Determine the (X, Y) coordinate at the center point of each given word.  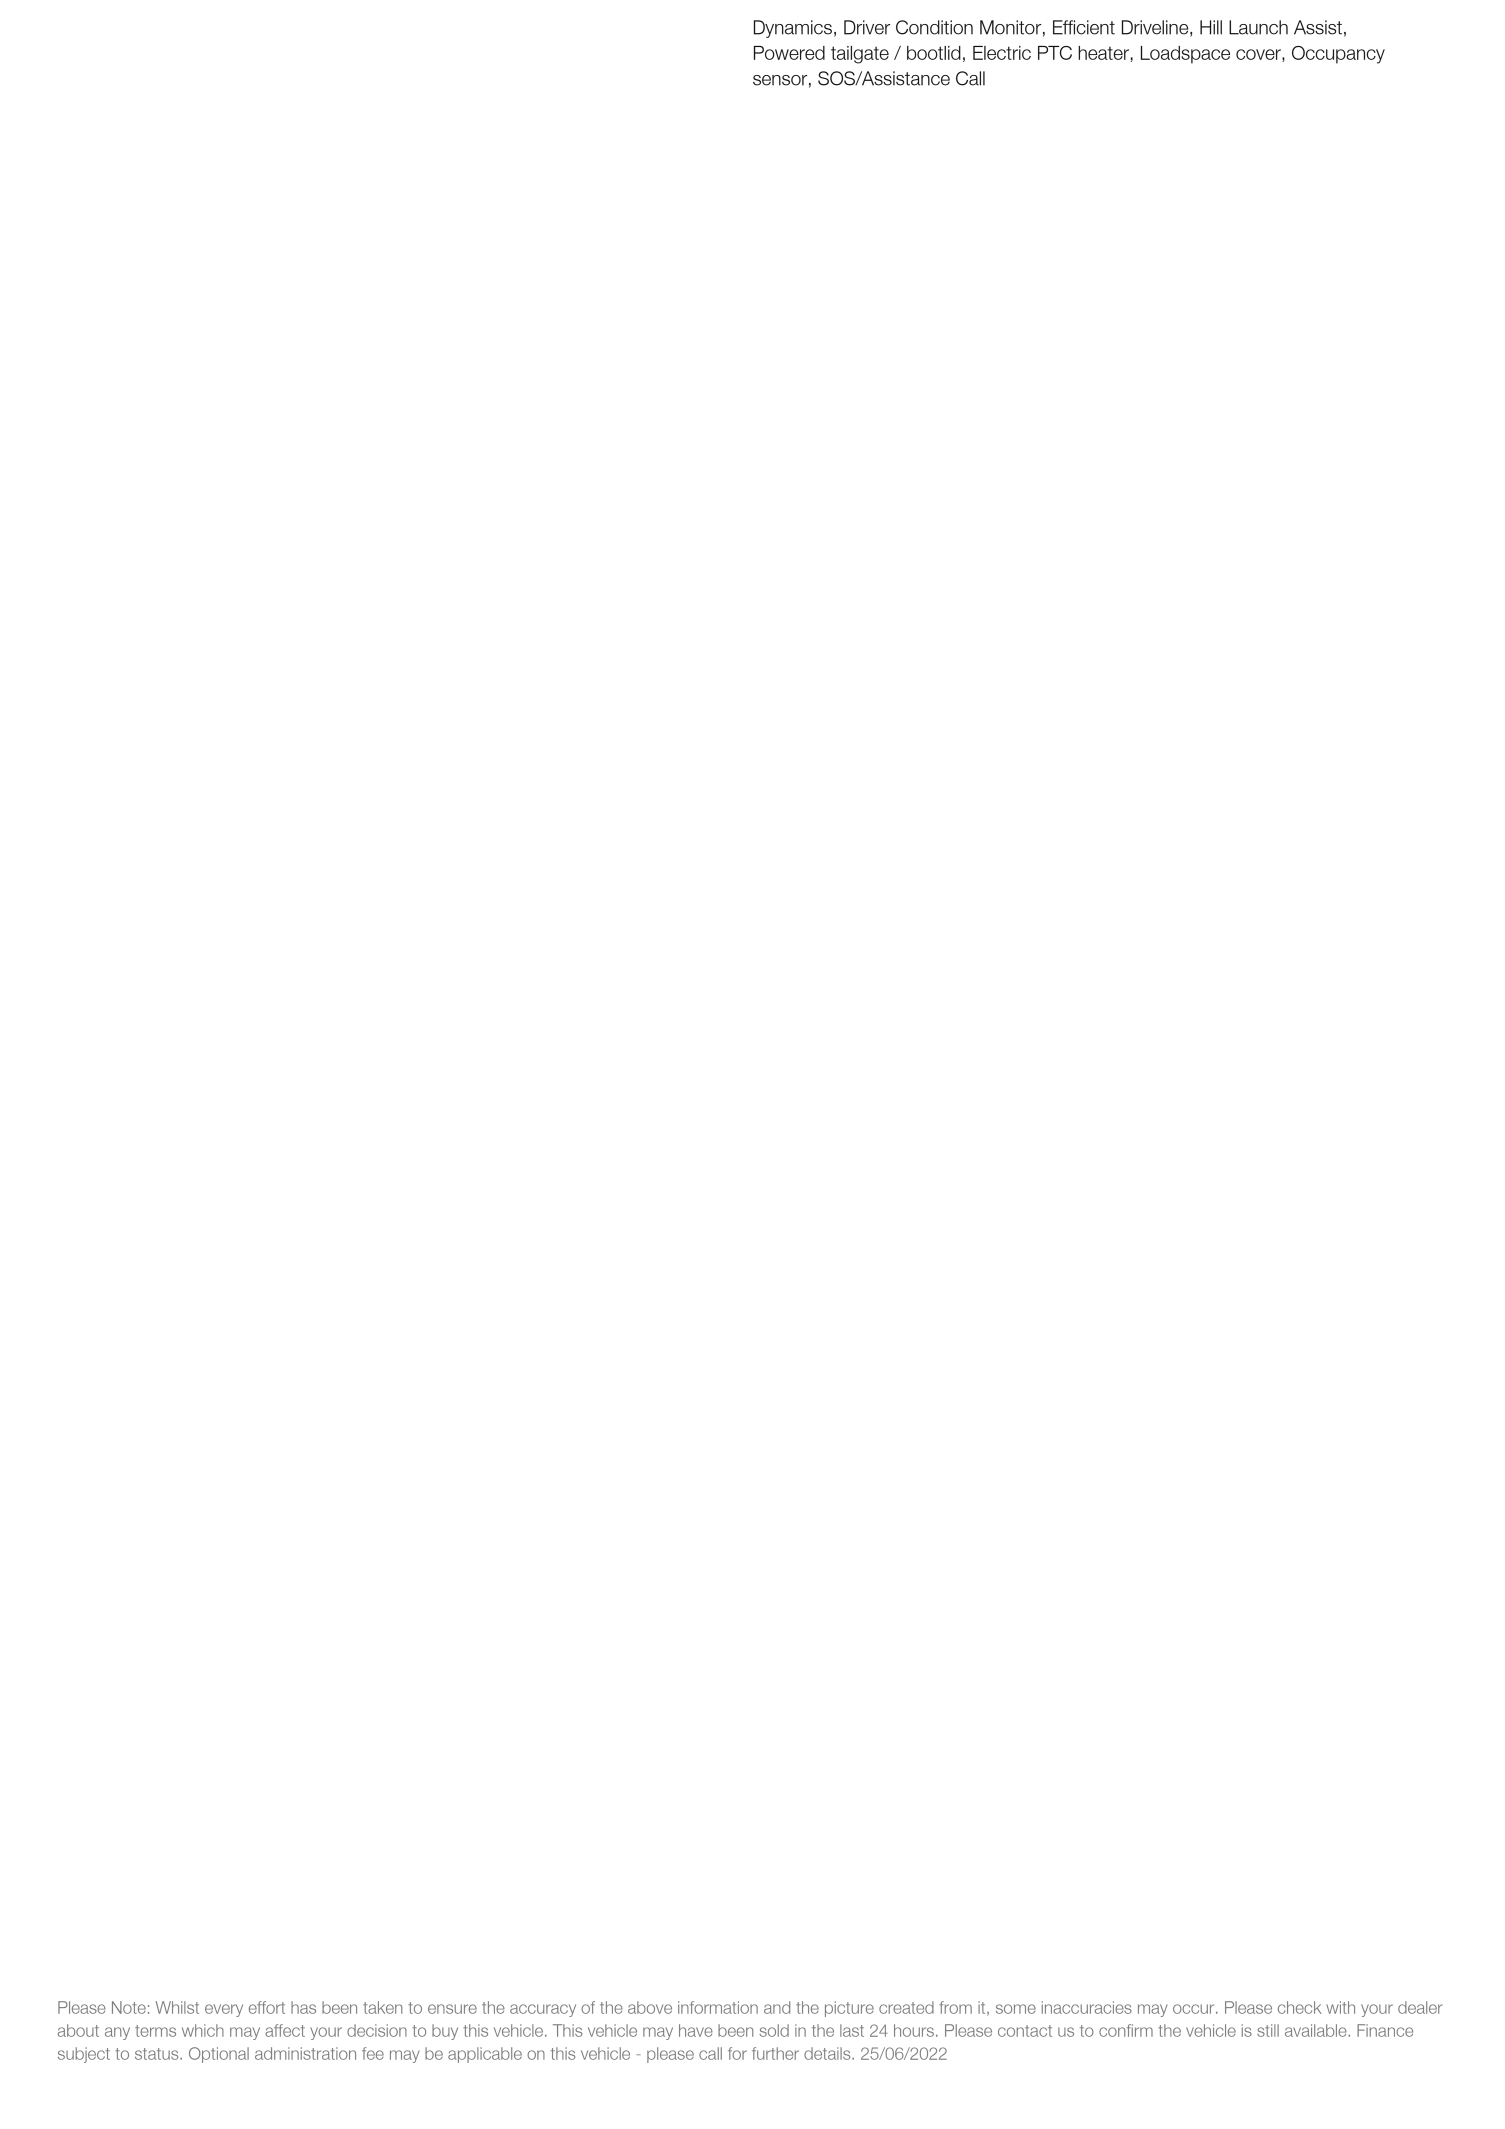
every (224, 2010)
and (777, 2007)
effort (267, 2007)
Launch (1258, 27)
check (1299, 2007)
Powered (789, 53)
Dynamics (793, 29)
